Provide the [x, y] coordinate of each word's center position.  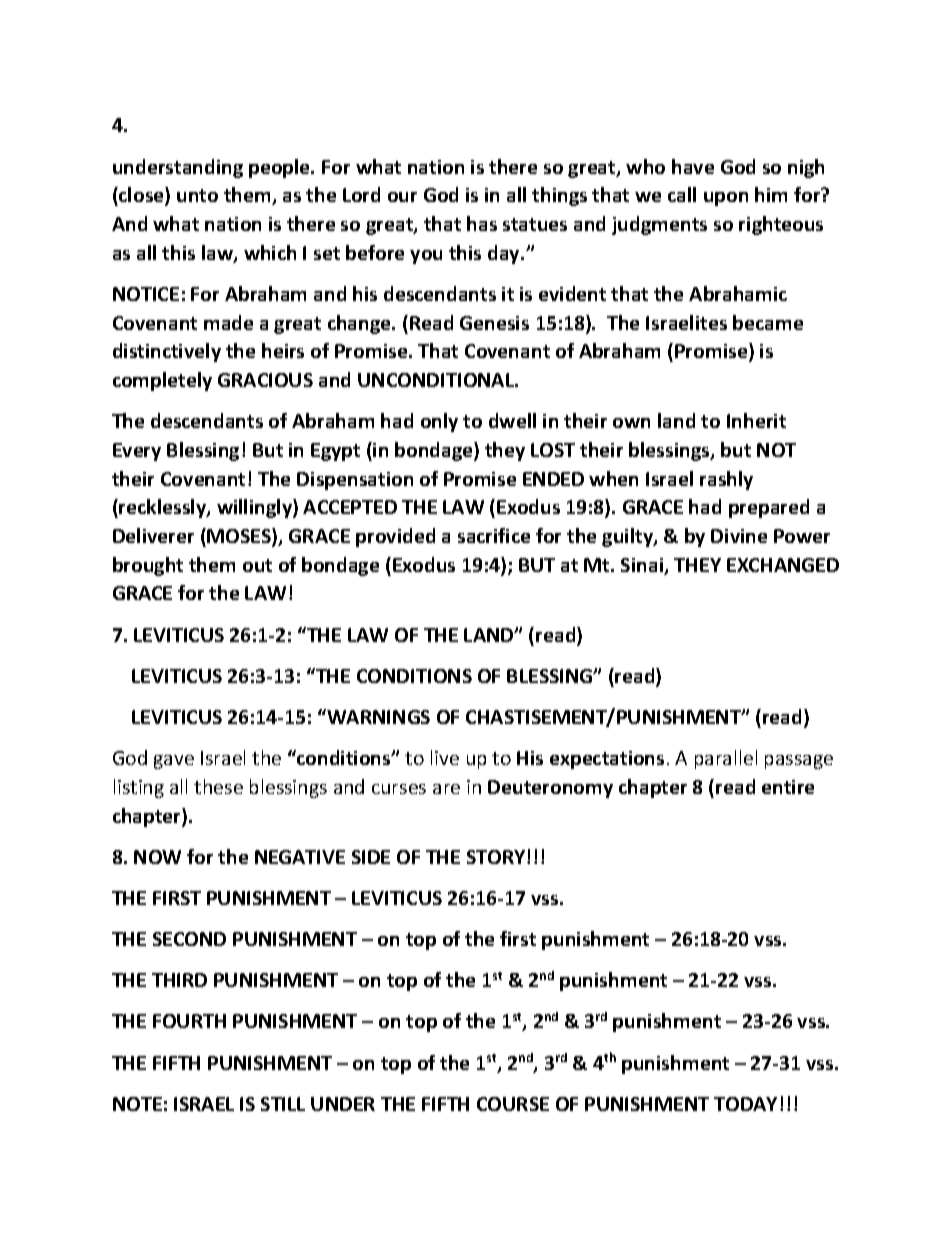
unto [197, 195]
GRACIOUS [265, 380]
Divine [739, 536]
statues [535, 224]
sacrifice [494, 535]
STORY [497, 857]
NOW [157, 857]
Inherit [756, 420]
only [439, 422]
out [257, 565]
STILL [283, 1104]
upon [726, 199]
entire [788, 787]
